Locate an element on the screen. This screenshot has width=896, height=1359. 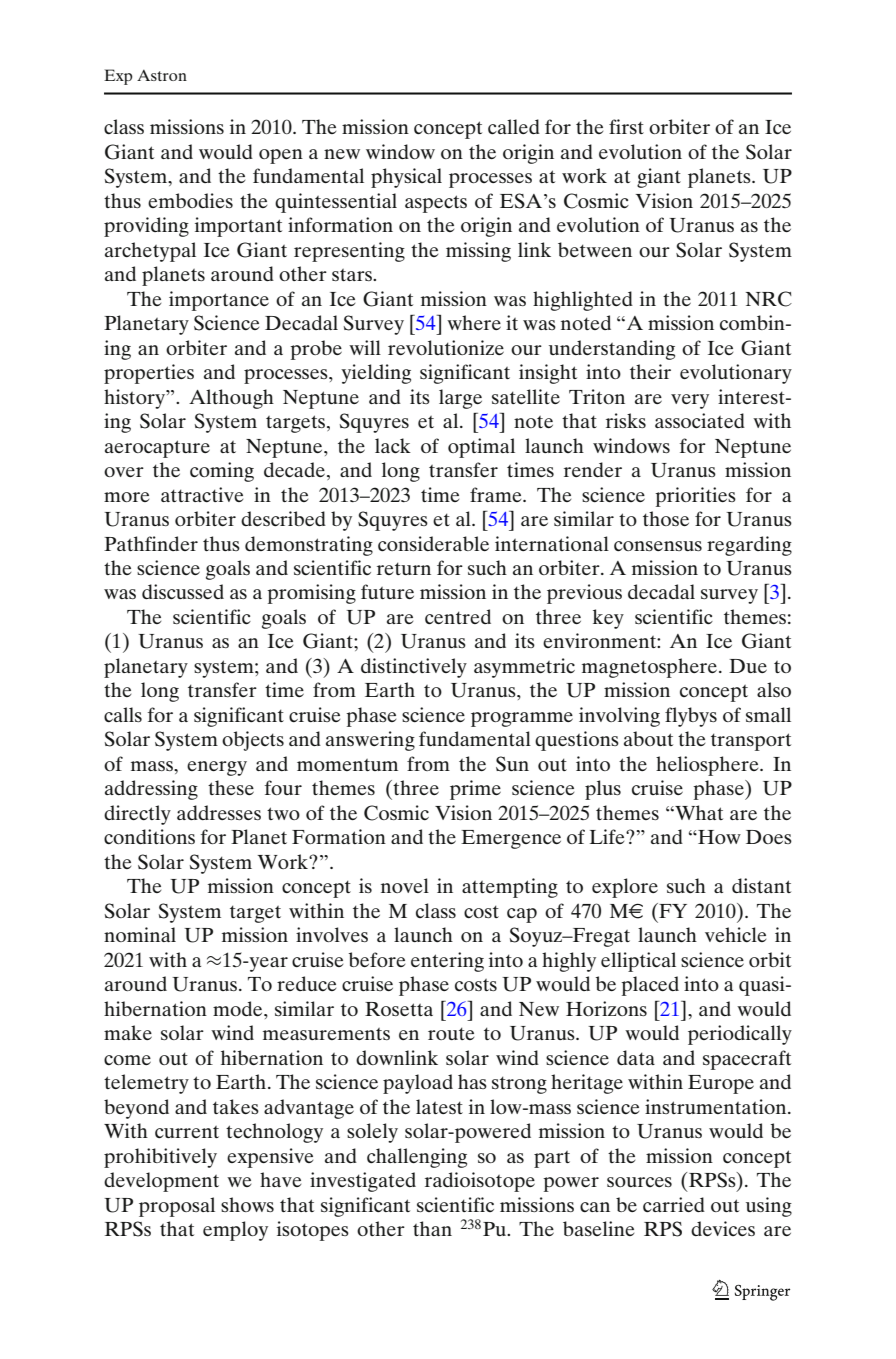
magnetosphere is located at coordinates (649, 668).
